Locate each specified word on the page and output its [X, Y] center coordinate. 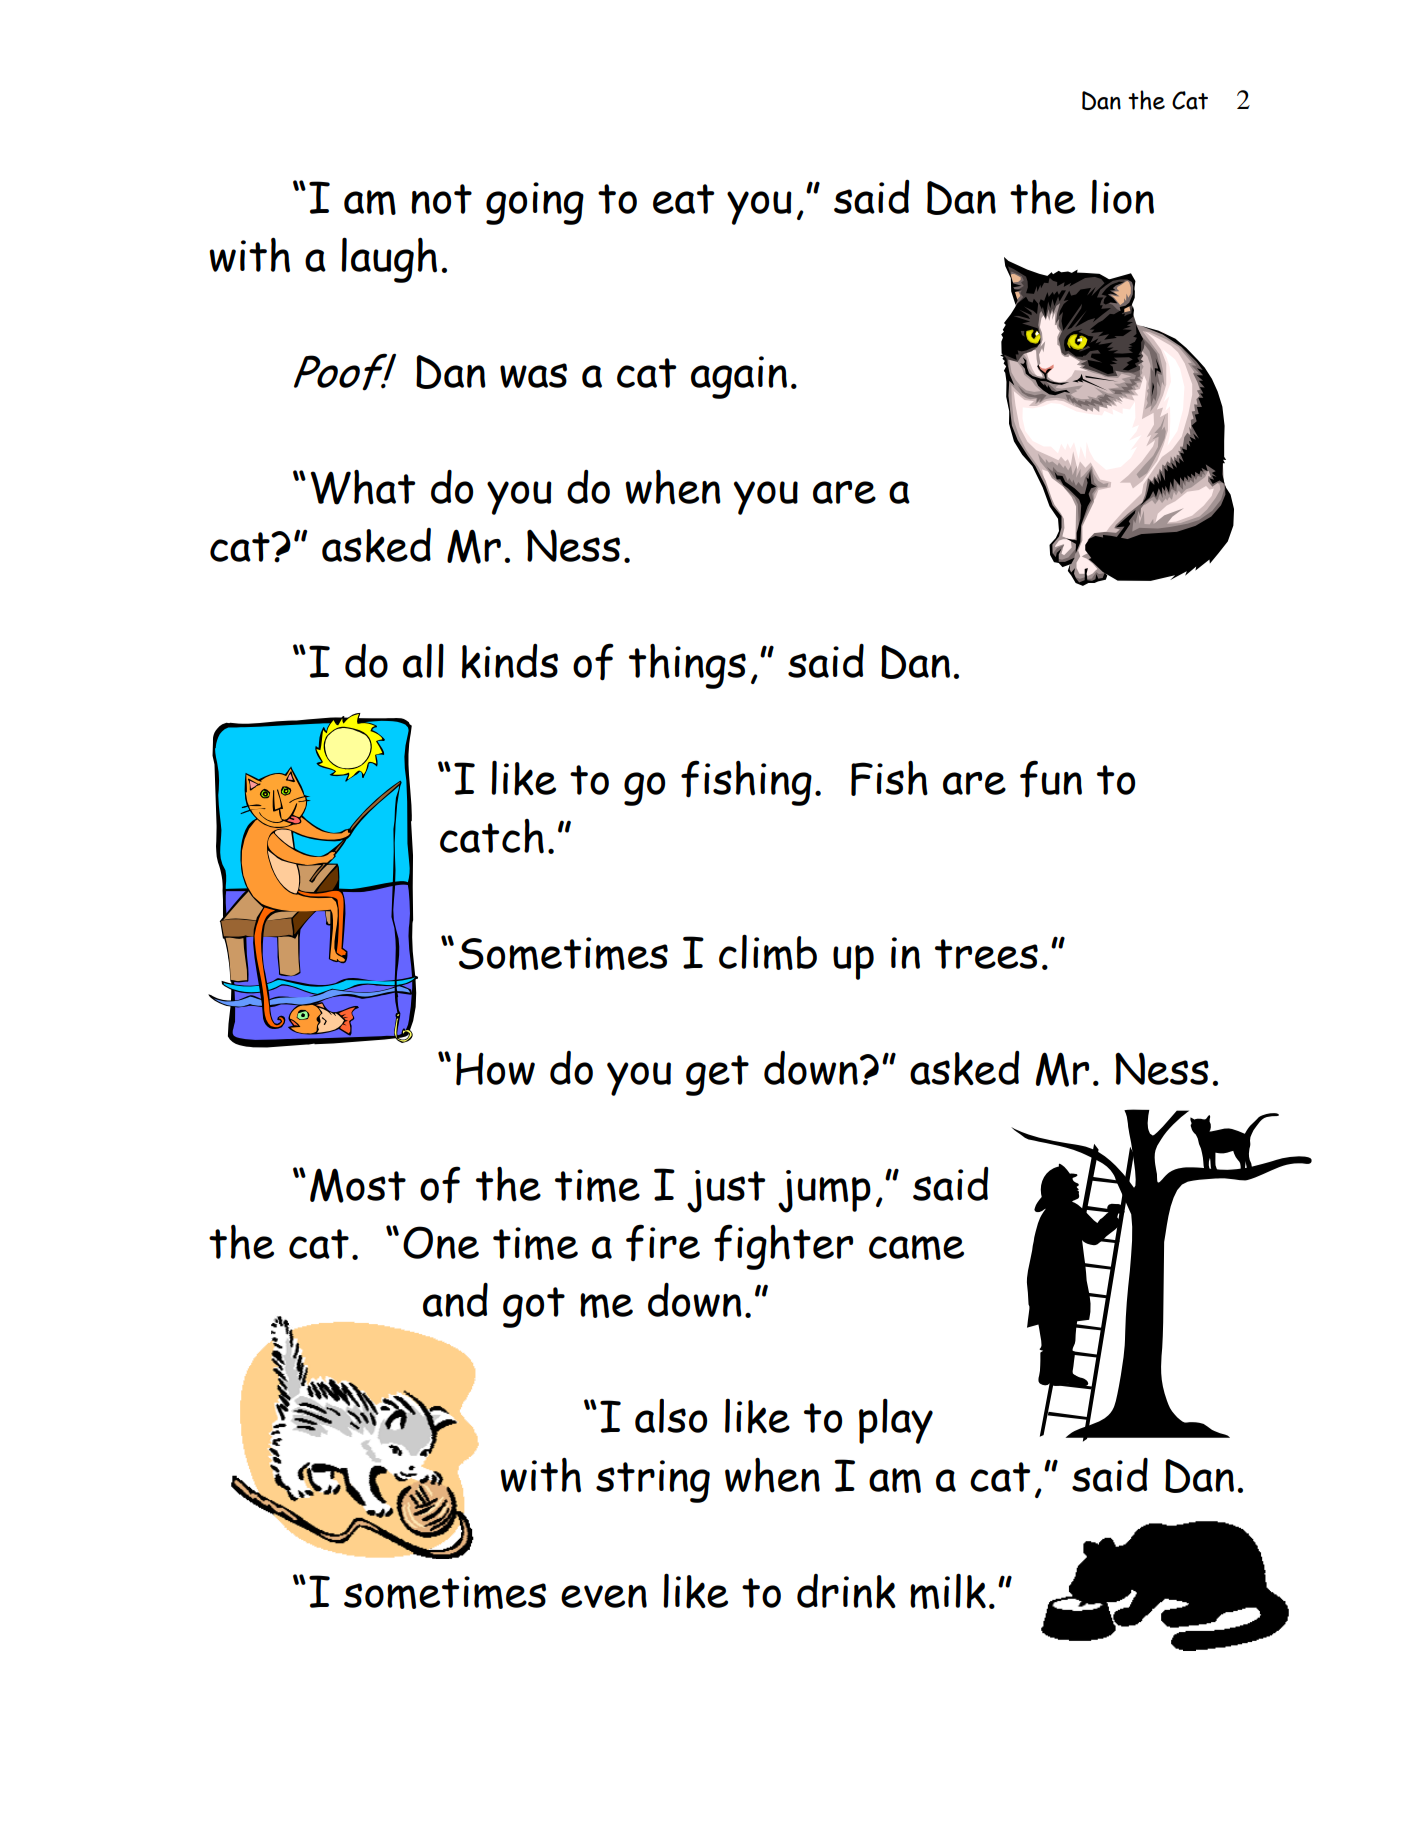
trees [986, 954]
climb [768, 952]
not [441, 199]
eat [683, 199]
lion [1122, 196]
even [604, 1596]
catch [492, 836]
